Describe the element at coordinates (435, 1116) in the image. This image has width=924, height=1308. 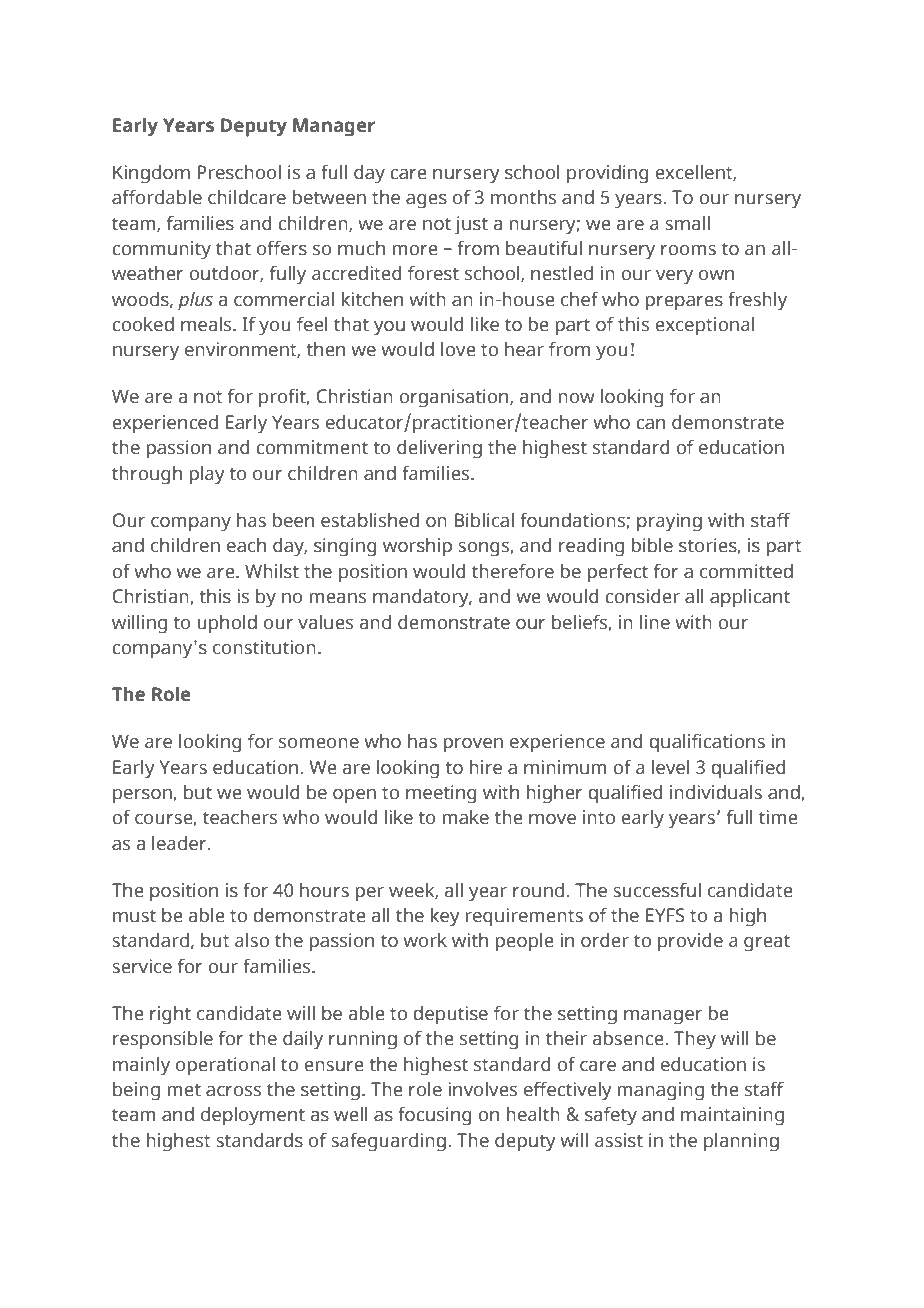
I see `focusing` at that location.
